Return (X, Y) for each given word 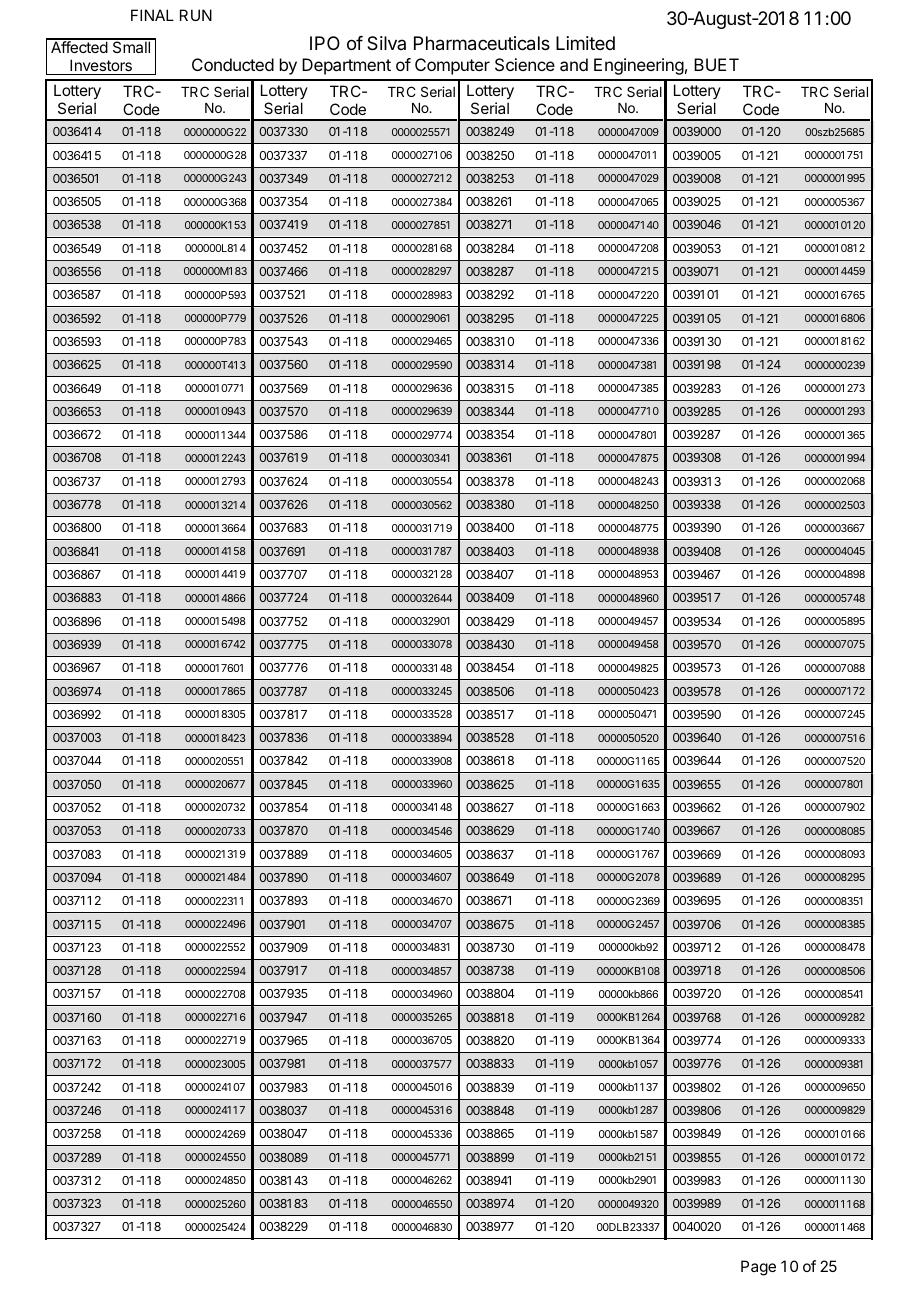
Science (525, 64)
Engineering (639, 66)
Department (346, 66)
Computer (452, 66)
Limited (585, 43)
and (574, 64)
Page (758, 1268)
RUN (196, 15)
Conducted (233, 64)
